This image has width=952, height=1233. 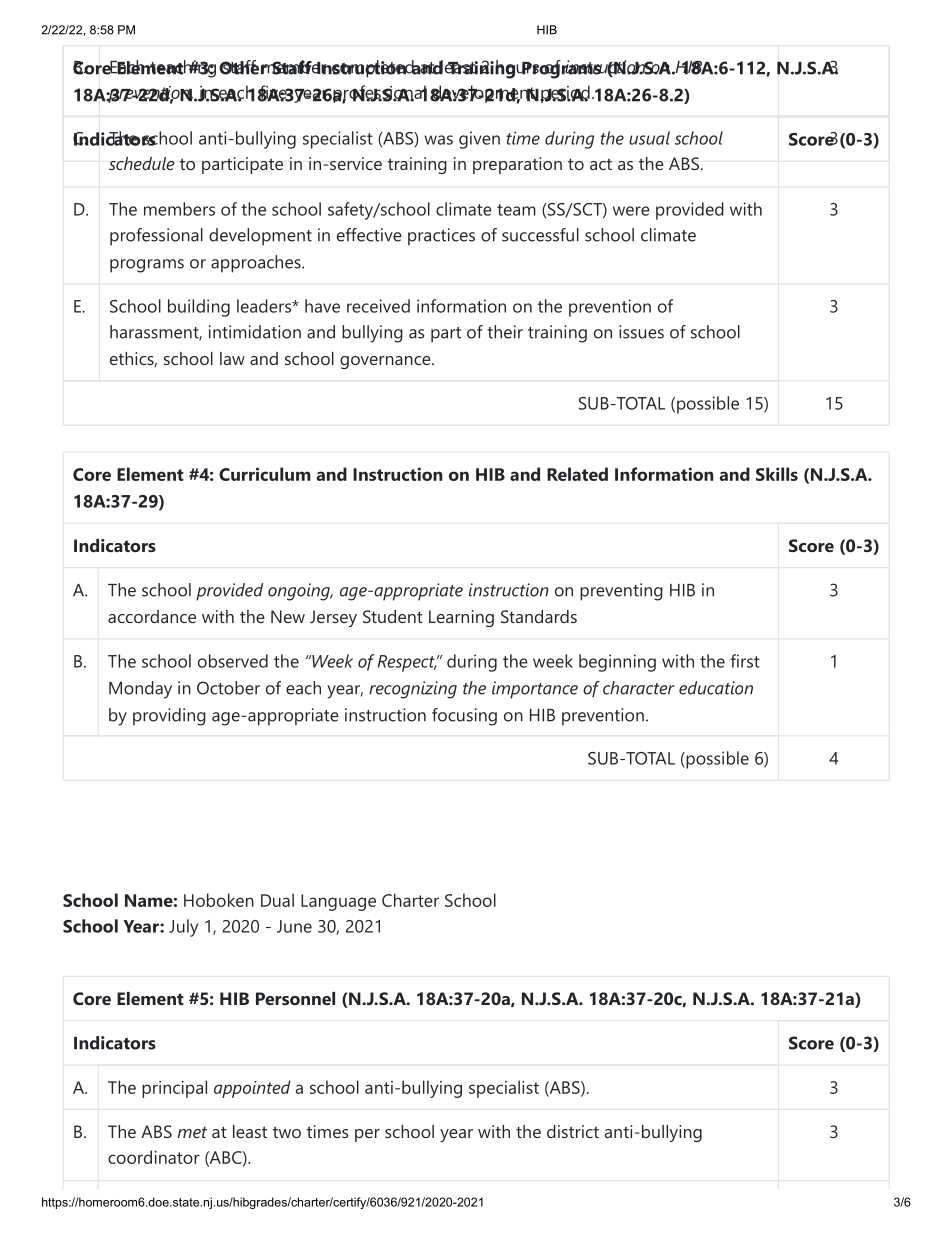 What do you see at coordinates (265, 474) in the image?
I see `Curriculum` at bounding box center [265, 474].
